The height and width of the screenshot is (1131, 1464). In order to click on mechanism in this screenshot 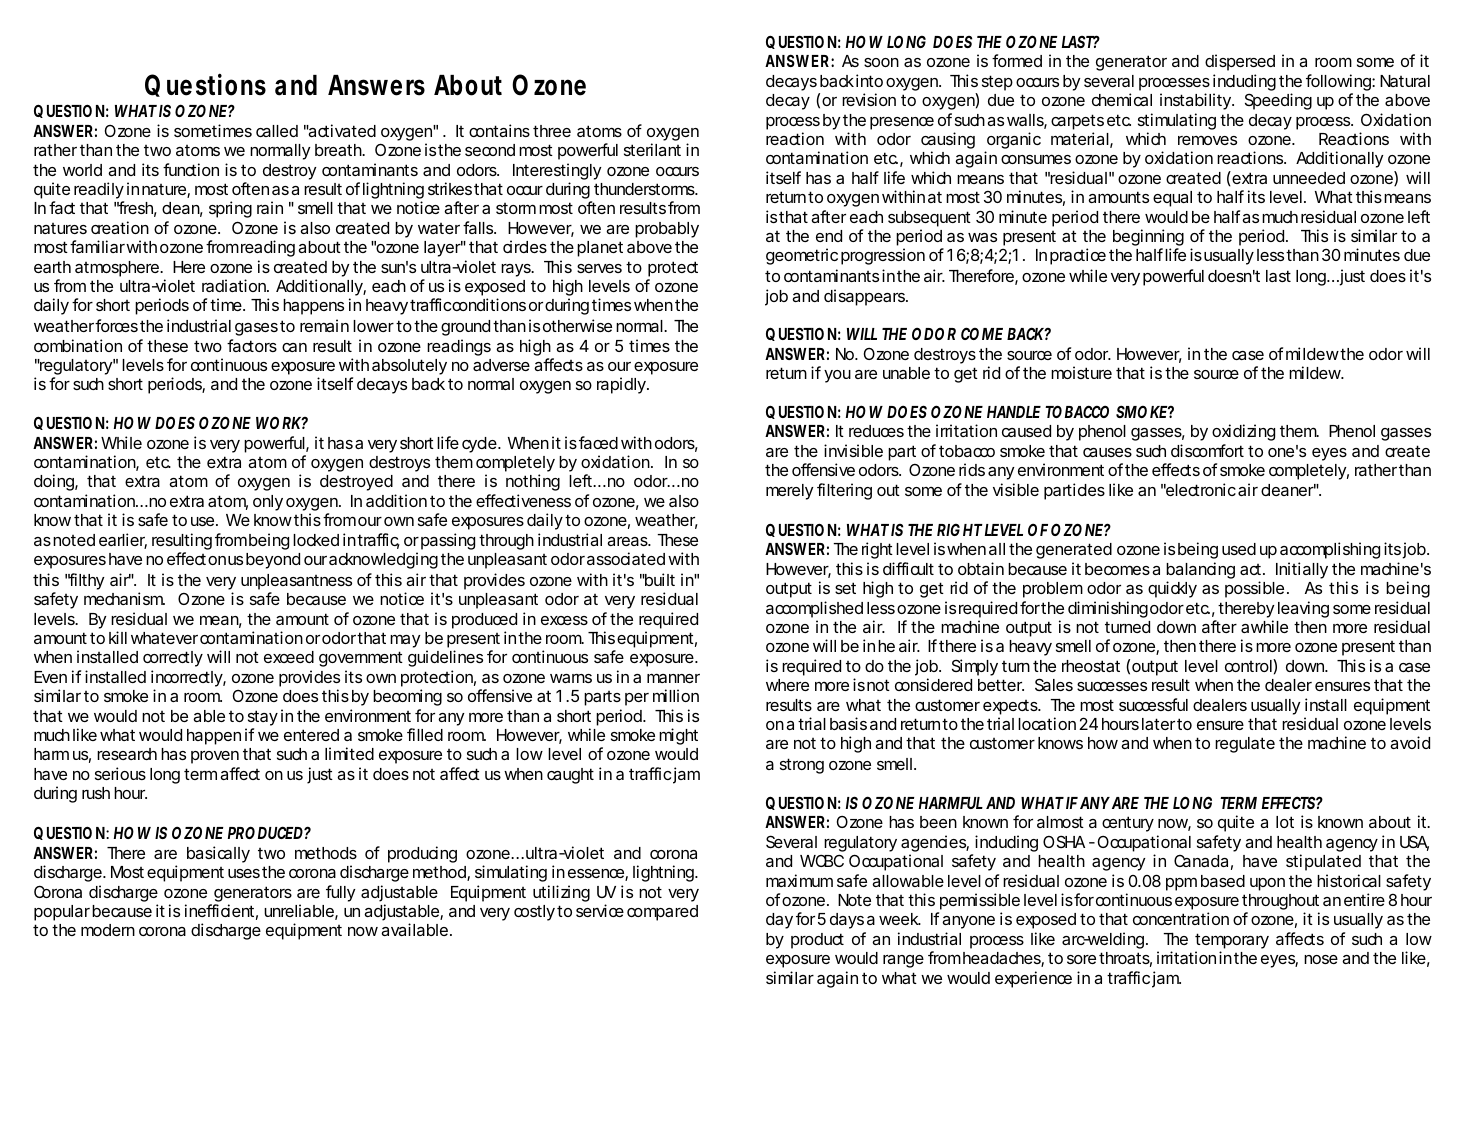, I will do `click(124, 598)`.
